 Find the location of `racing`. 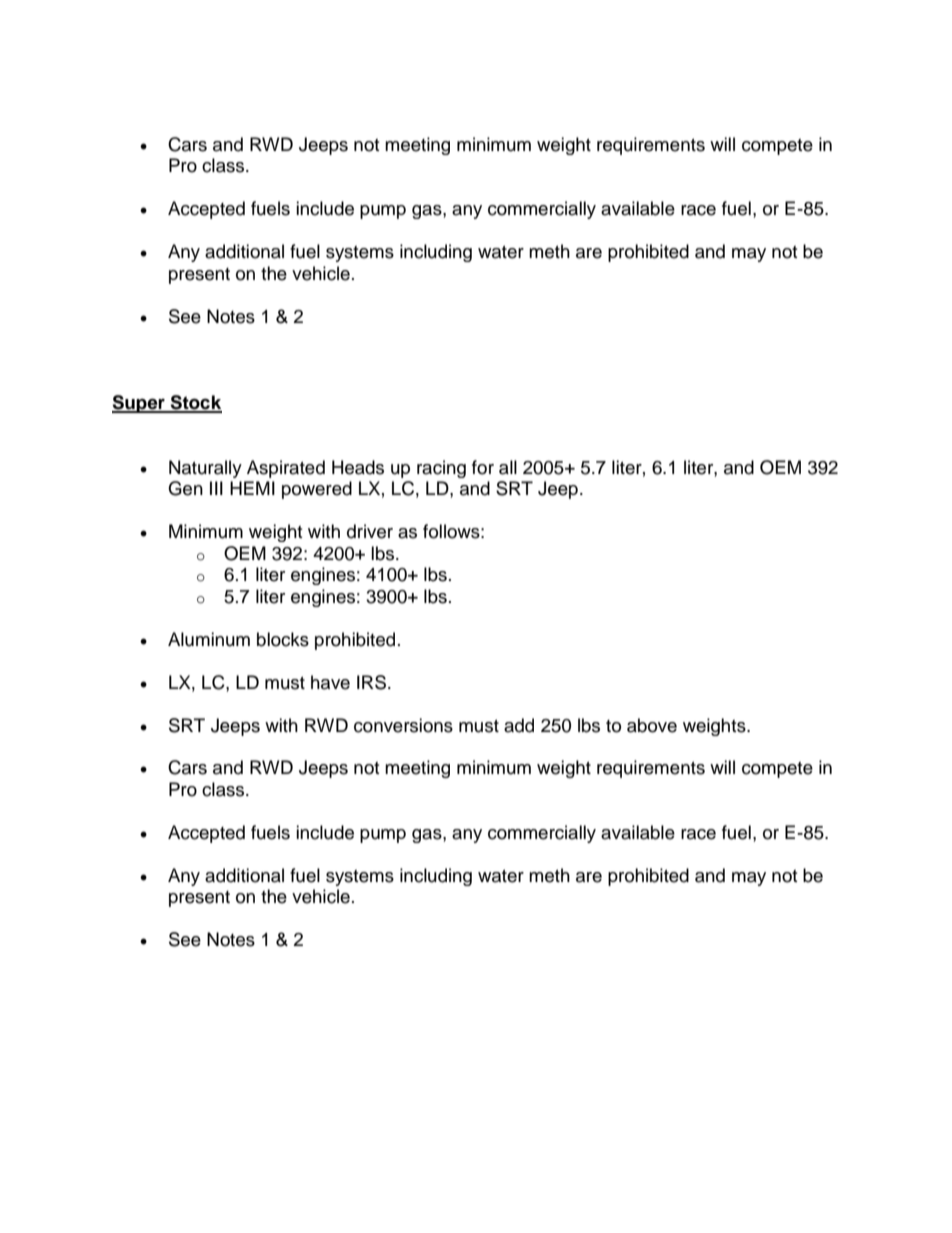

racing is located at coordinates (441, 469).
